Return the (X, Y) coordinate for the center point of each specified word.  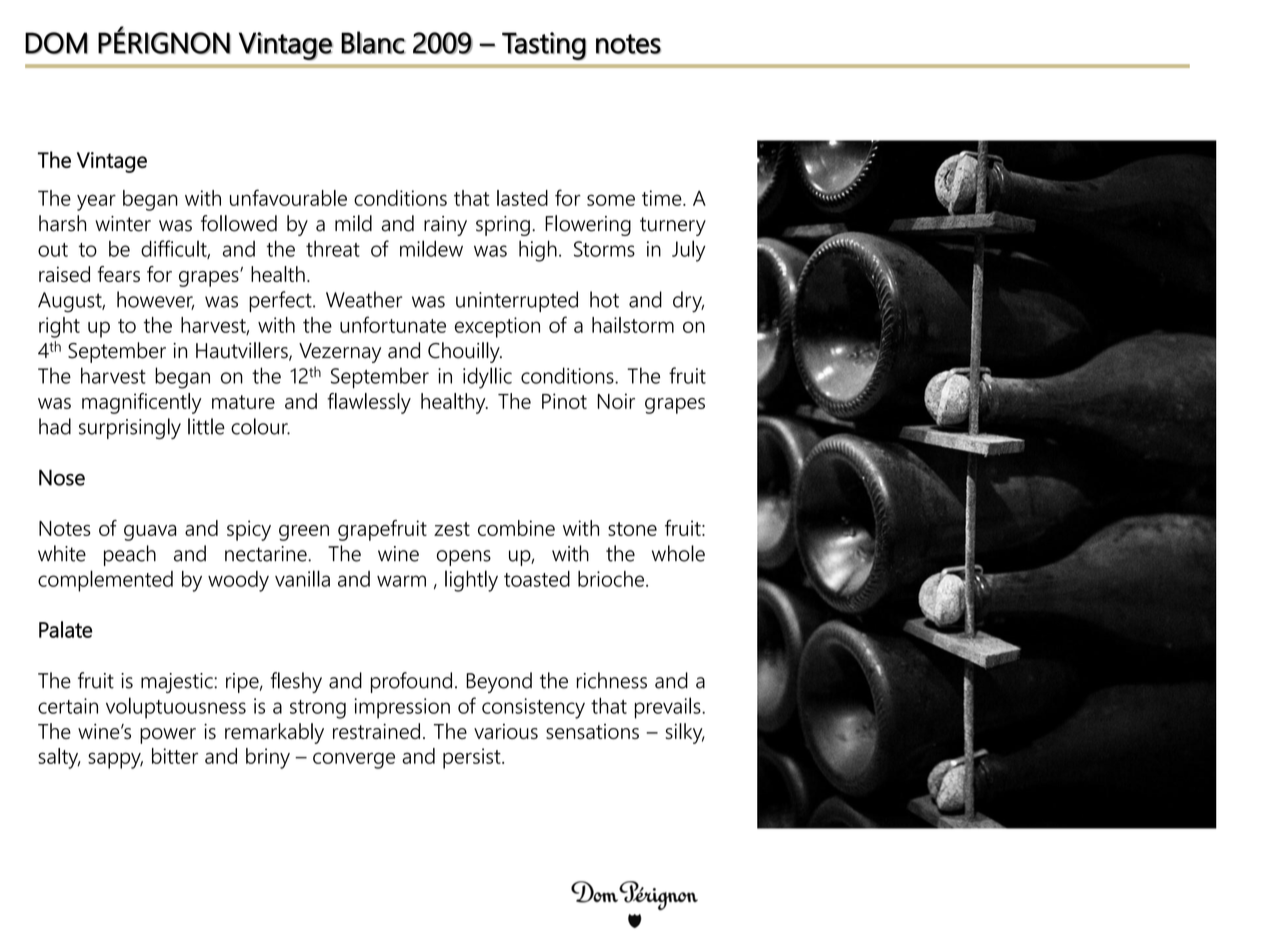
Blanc (373, 42)
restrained (376, 731)
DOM (56, 43)
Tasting (544, 46)
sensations (592, 731)
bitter (175, 756)
